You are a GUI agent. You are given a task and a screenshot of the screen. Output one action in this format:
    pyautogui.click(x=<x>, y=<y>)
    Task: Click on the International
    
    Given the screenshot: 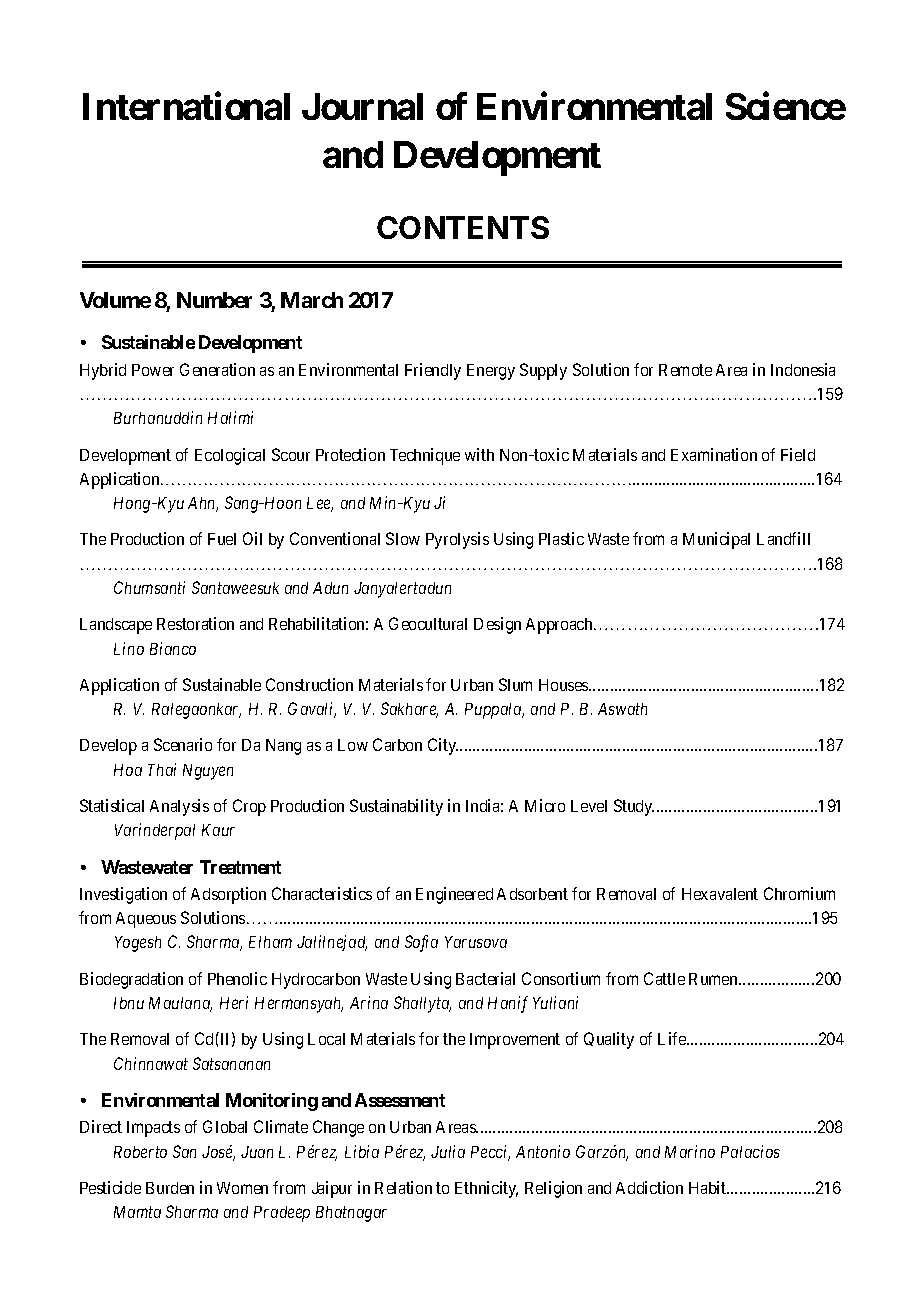 What is the action you would take?
    pyautogui.click(x=186, y=106)
